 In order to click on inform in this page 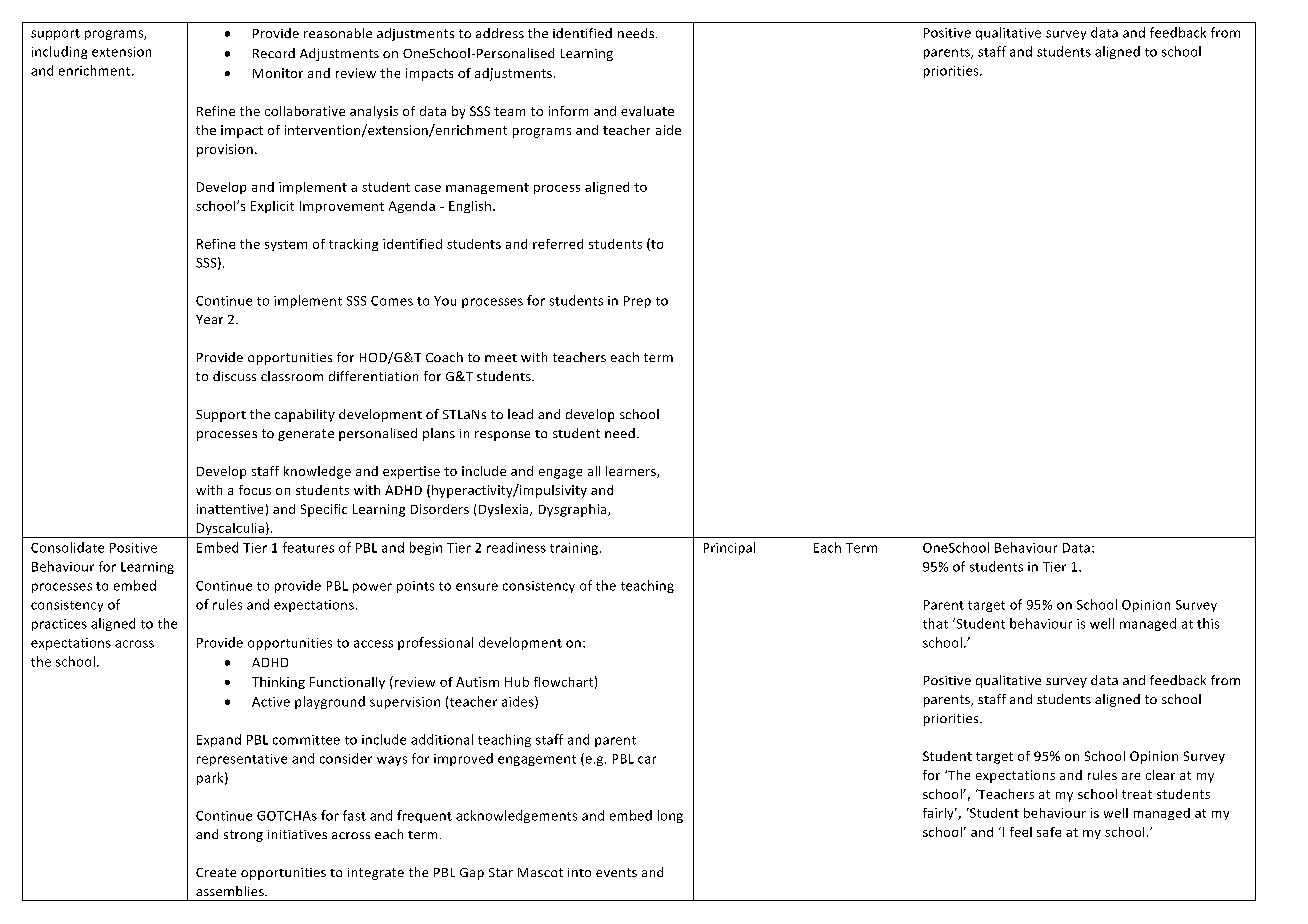, I will do `click(568, 111)`.
